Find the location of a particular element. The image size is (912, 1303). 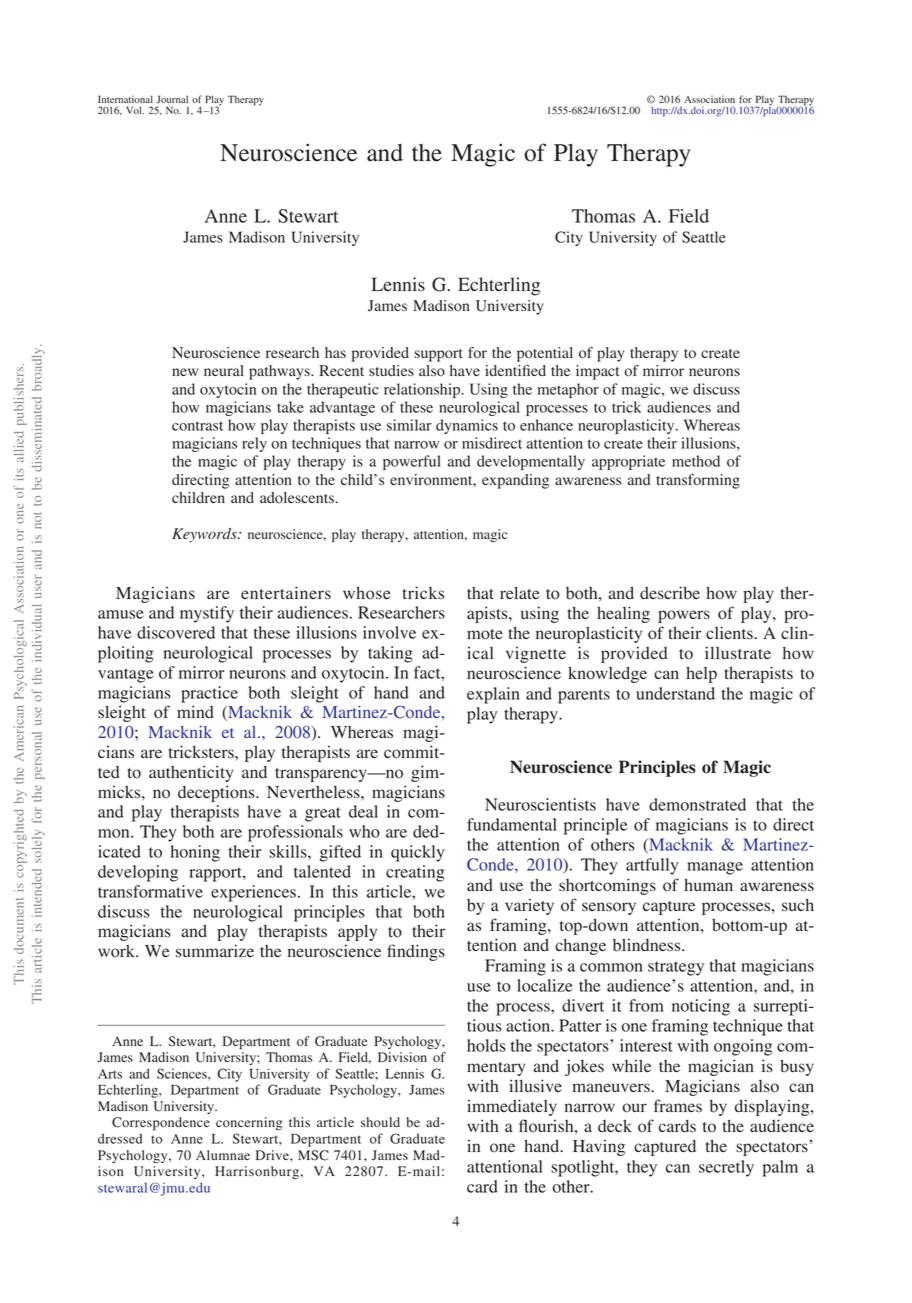

discovered is located at coordinates (176, 632).
